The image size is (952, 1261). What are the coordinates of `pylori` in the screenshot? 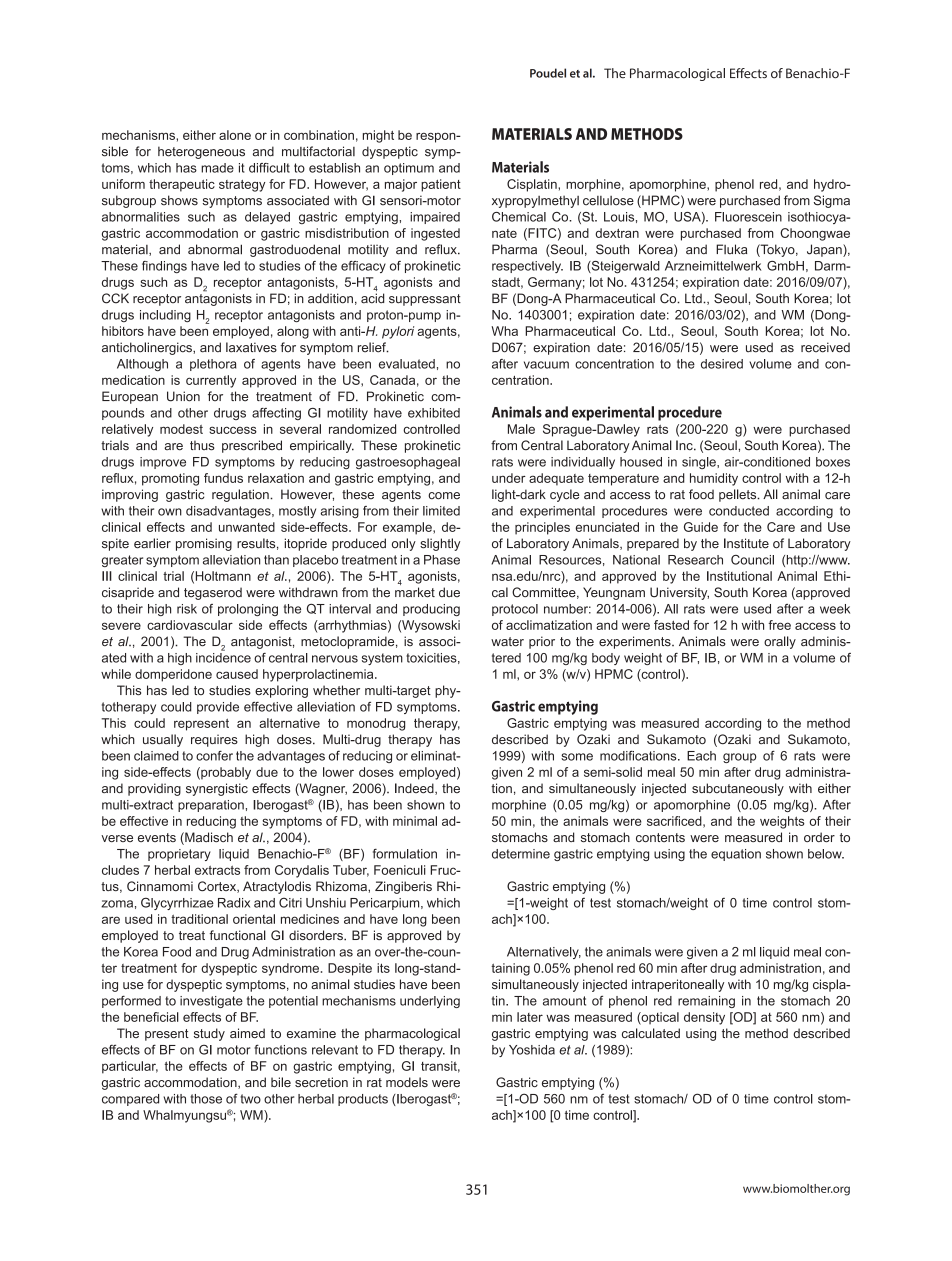 It's located at (398, 332).
